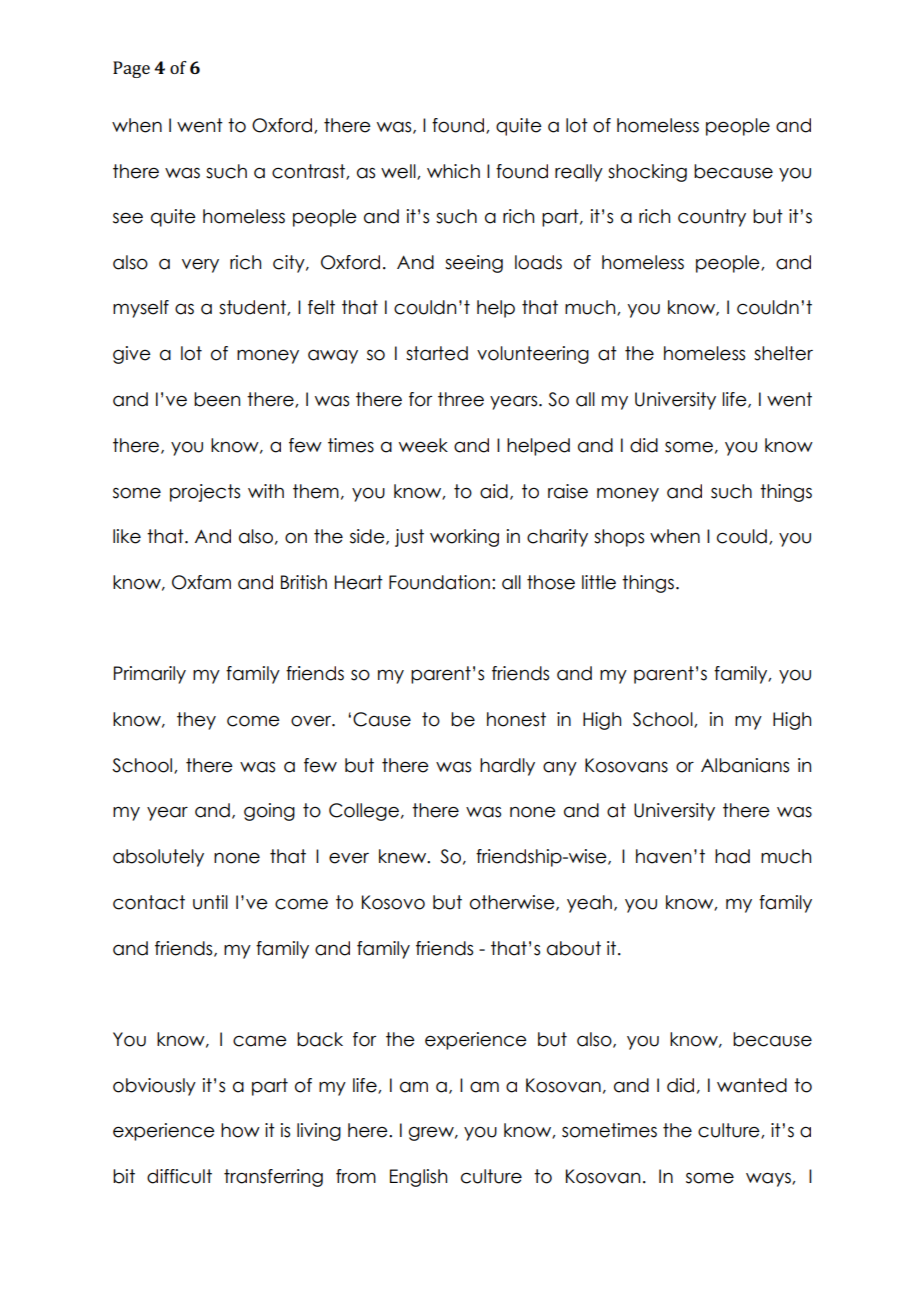  I want to click on Oxfam, so click(201, 582).
